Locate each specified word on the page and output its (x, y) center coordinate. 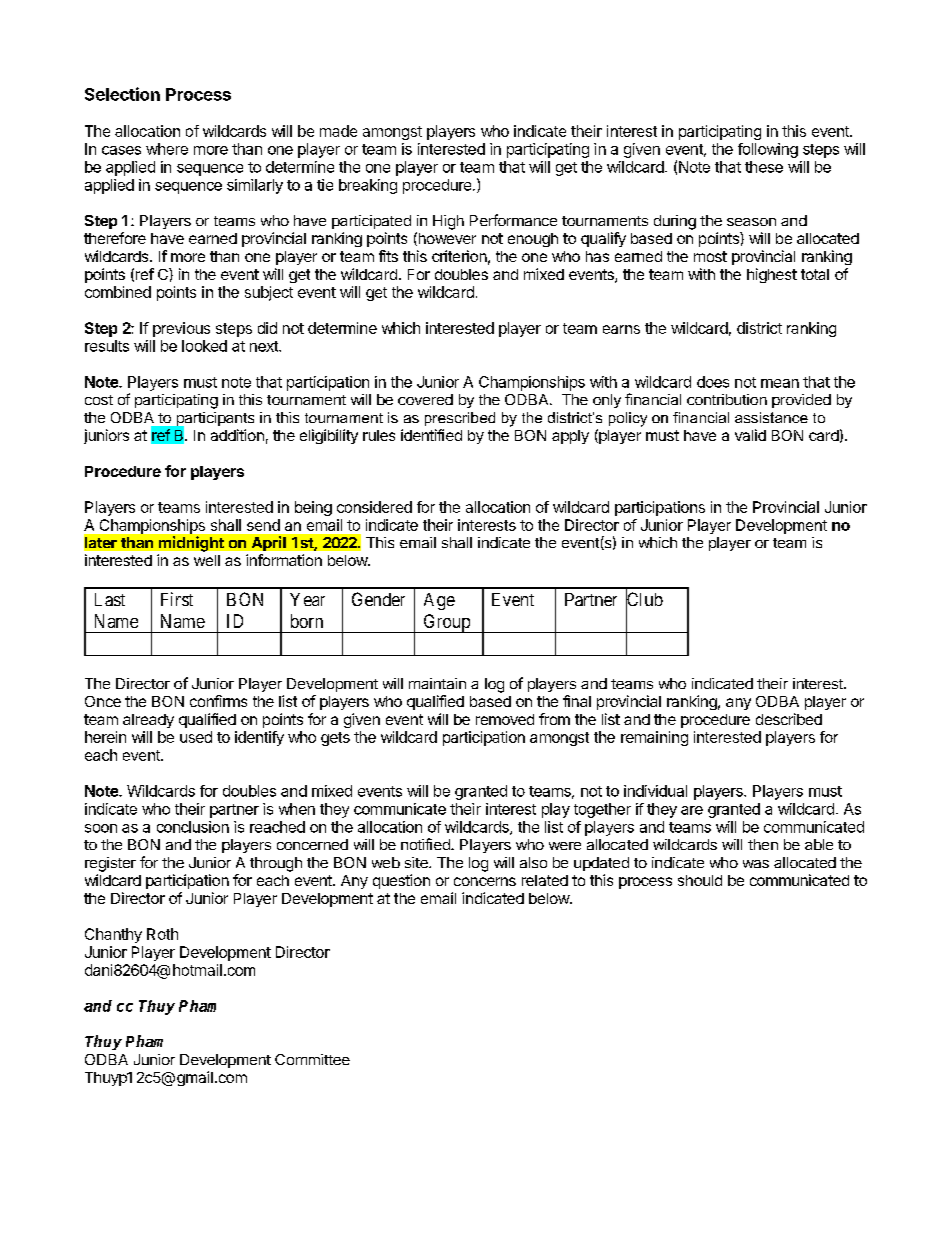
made (338, 131)
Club (644, 600)
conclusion (193, 827)
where (167, 149)
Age (439, 601)
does (713, 382)
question (401, 881)
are (692, 810)
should (700, 880)
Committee (312, 1059)
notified (426, 844)
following (768, 150)
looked (204, 346)
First (177, 599)
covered (425, 399)
